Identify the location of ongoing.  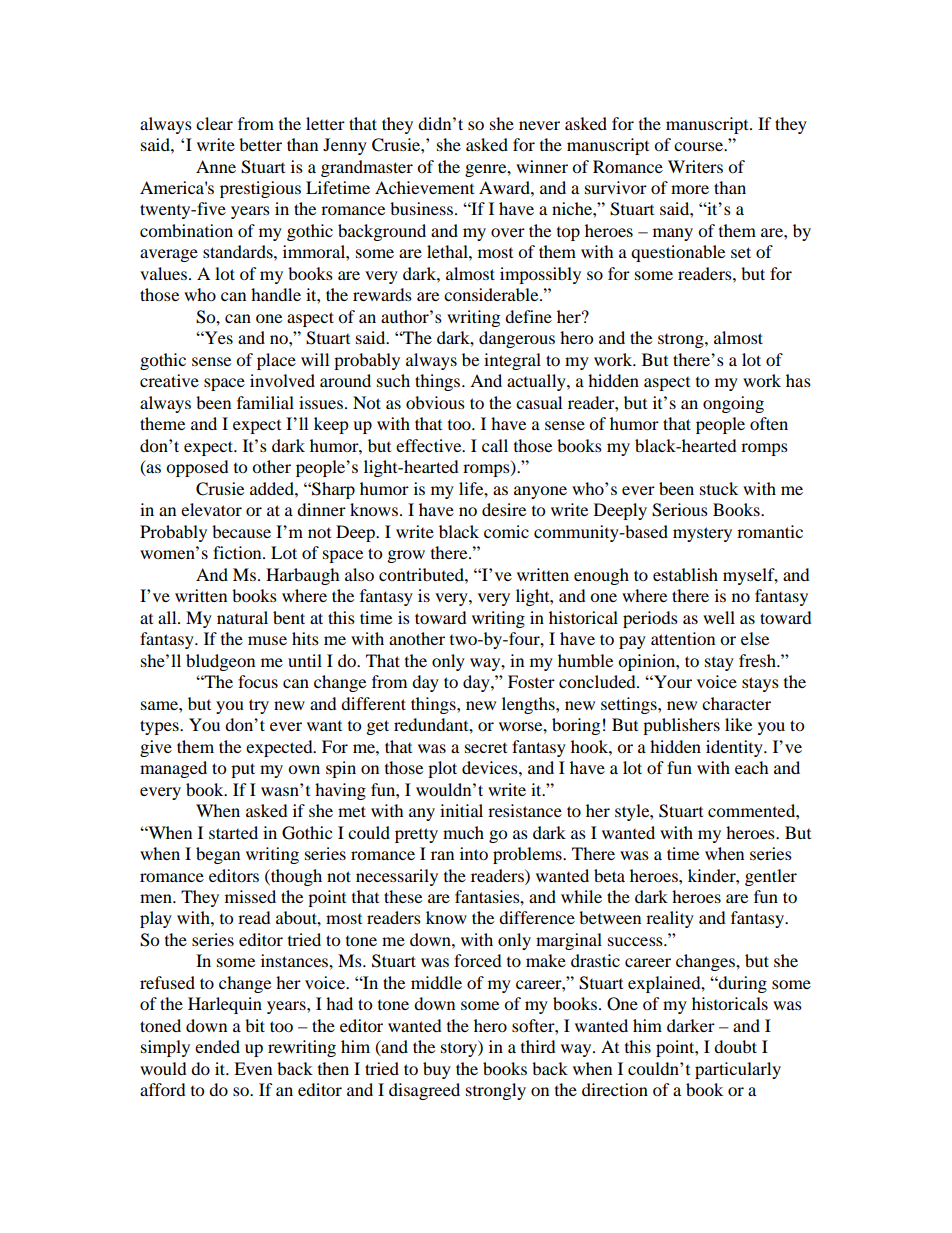
(733, 404).
